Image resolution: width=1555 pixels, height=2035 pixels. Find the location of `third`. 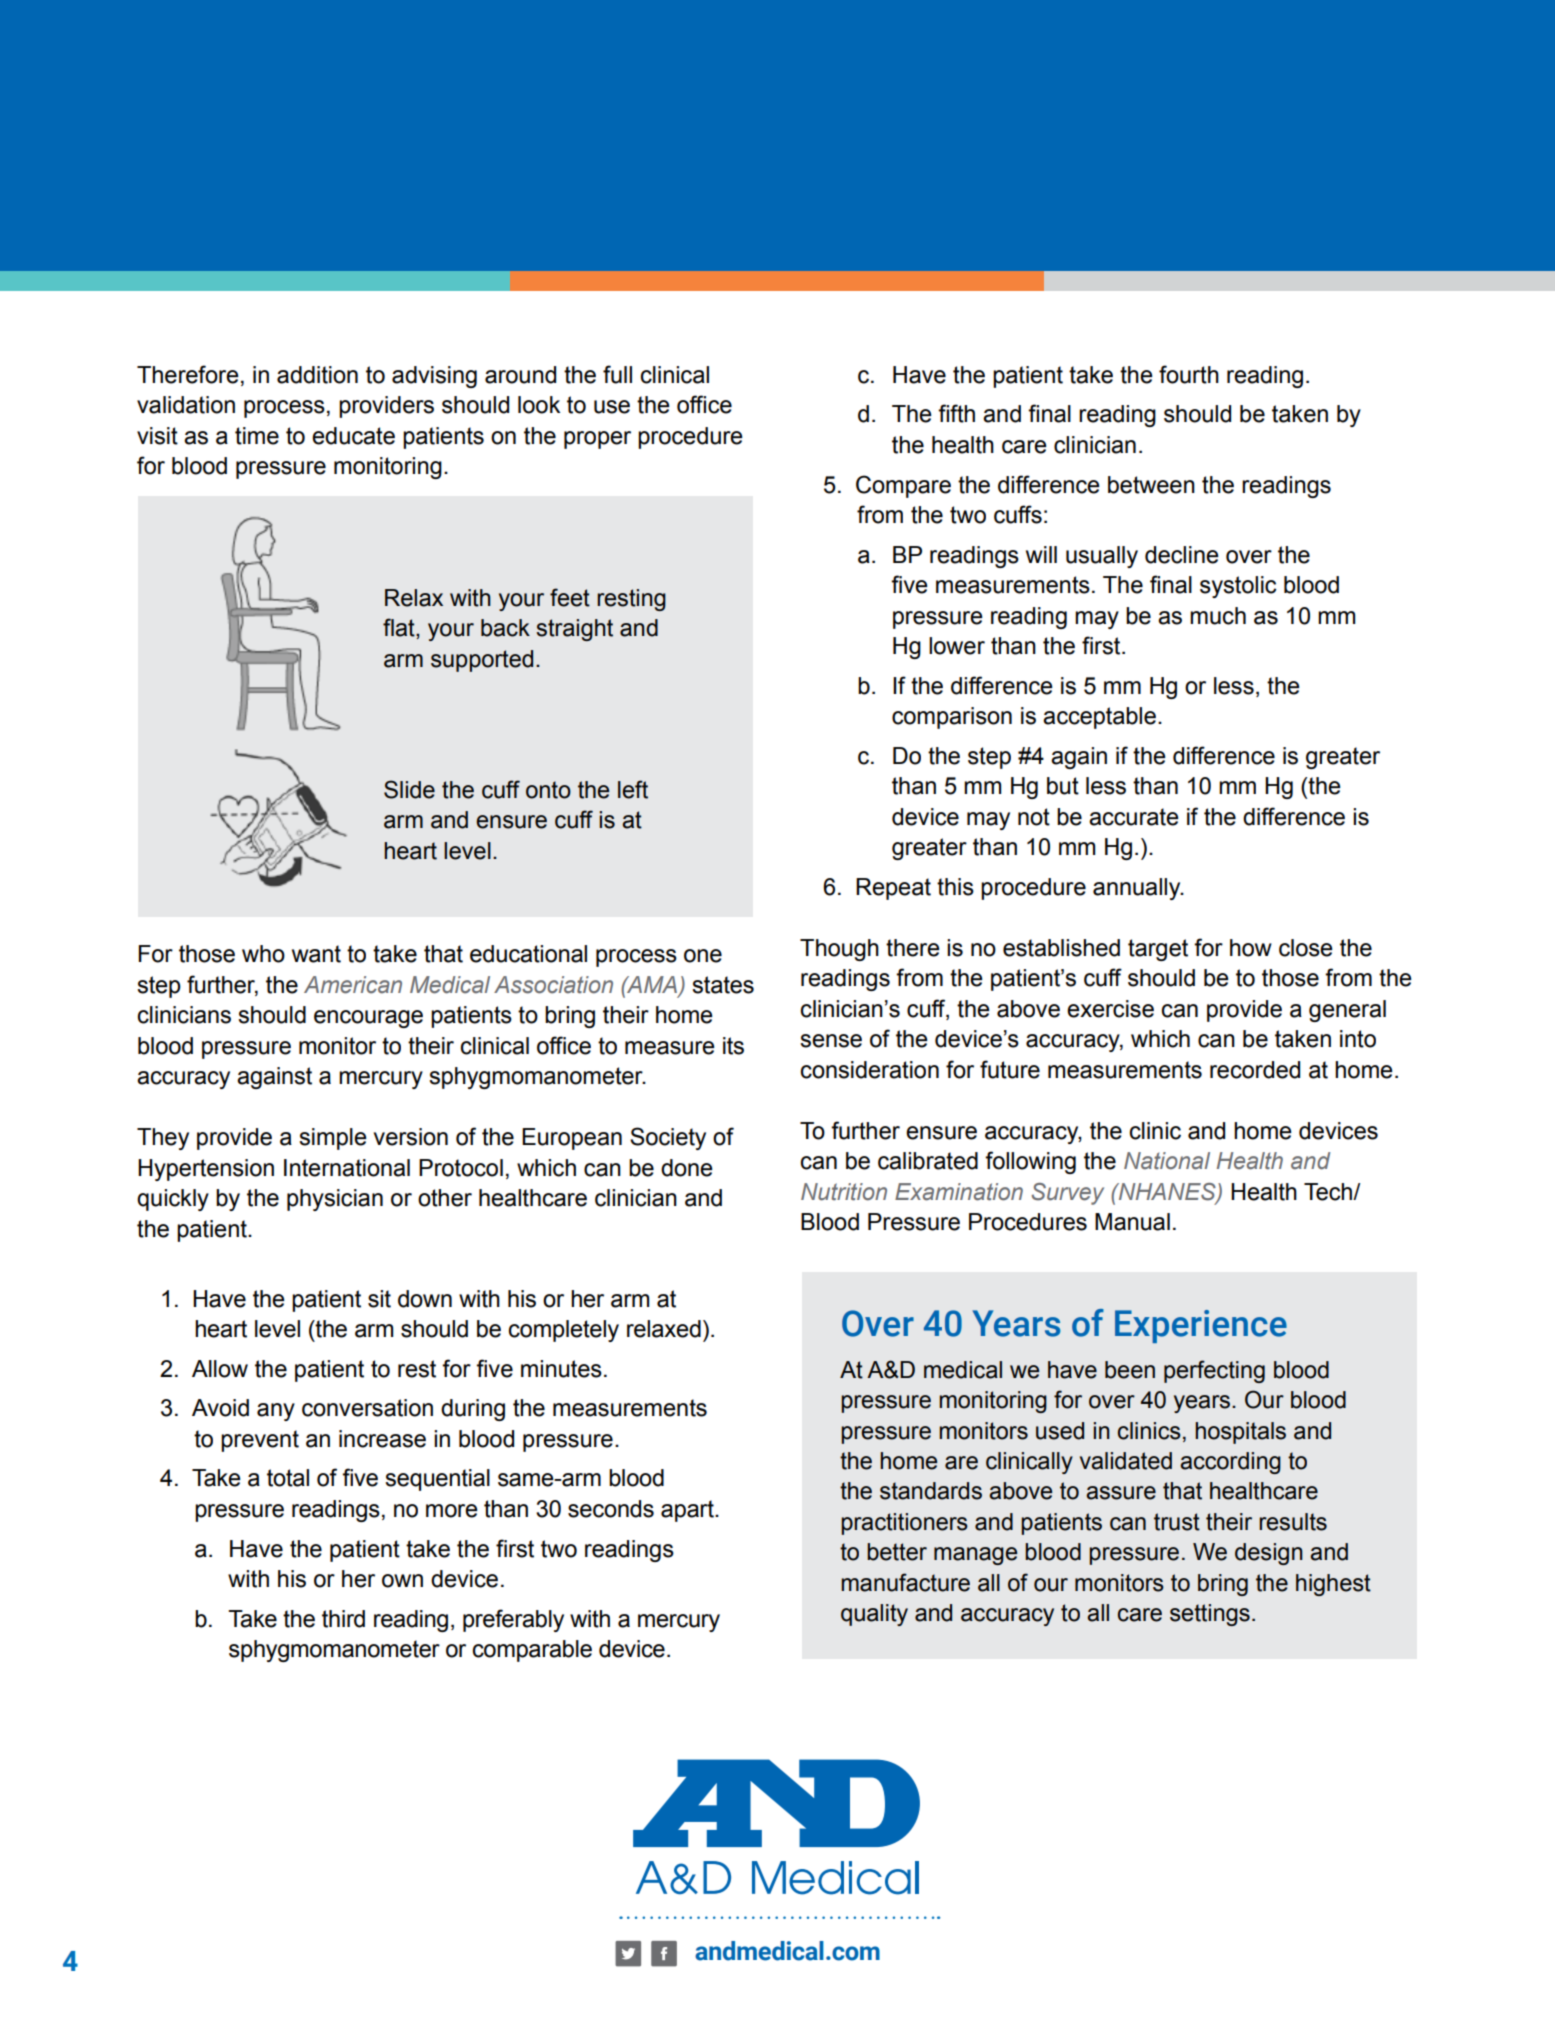

third is located at coordinates (343, 1619).
